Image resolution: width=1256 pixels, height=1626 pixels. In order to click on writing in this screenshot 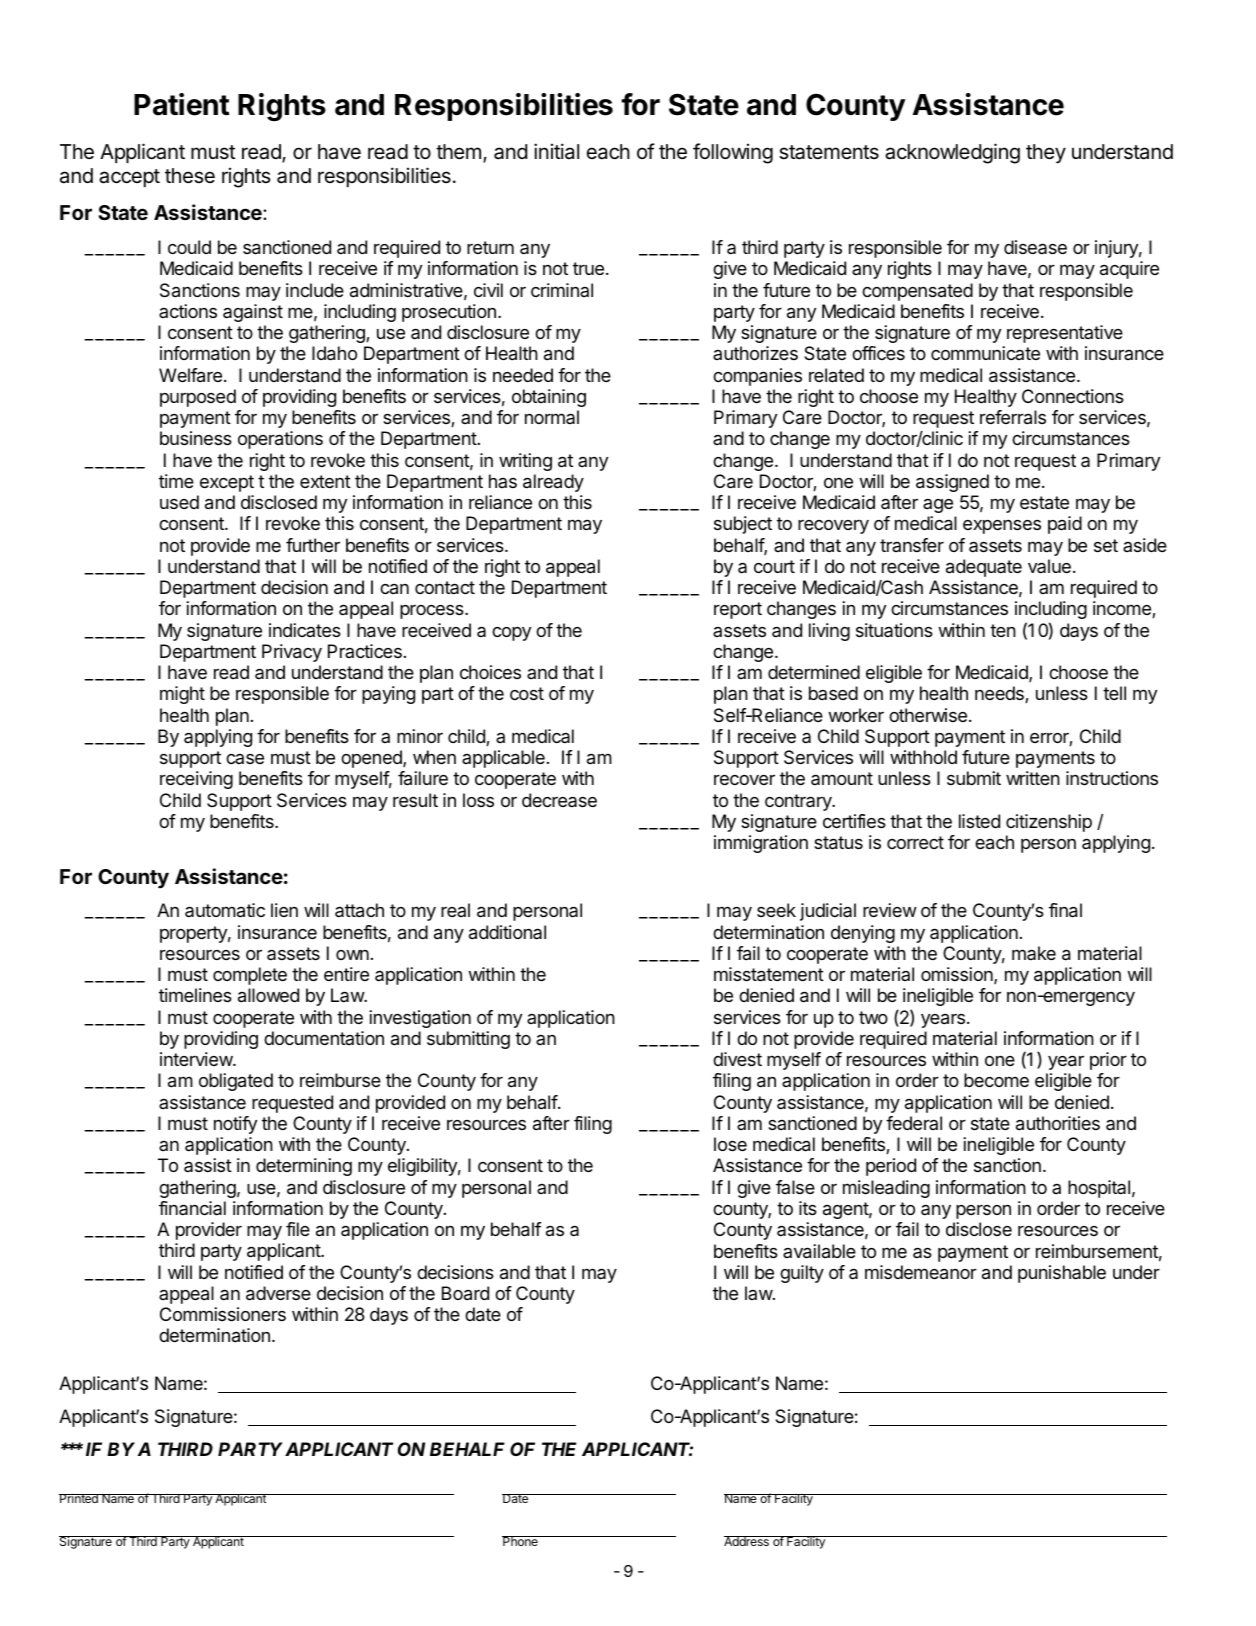, I will do `click(525, 462)`.
